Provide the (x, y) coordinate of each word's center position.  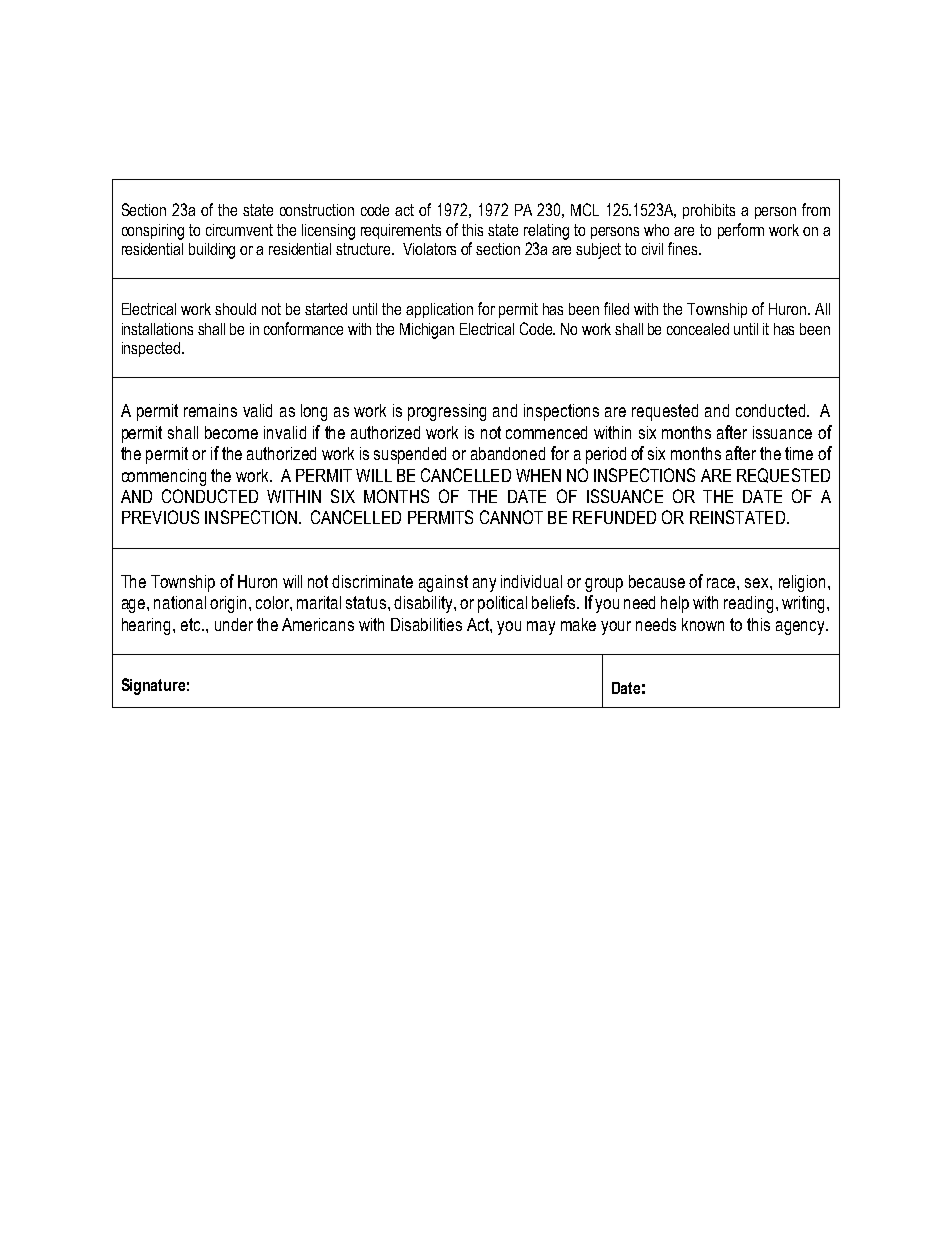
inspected (151, 349)
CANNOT (511, 517)
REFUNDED (614, 517)
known (703, 624)
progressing (447, 412)
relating (546, 232)
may (541, 628)
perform (741, 231)
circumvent (239, 230)
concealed (698, 329)
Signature (153, 686)
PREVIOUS (160, 517)
